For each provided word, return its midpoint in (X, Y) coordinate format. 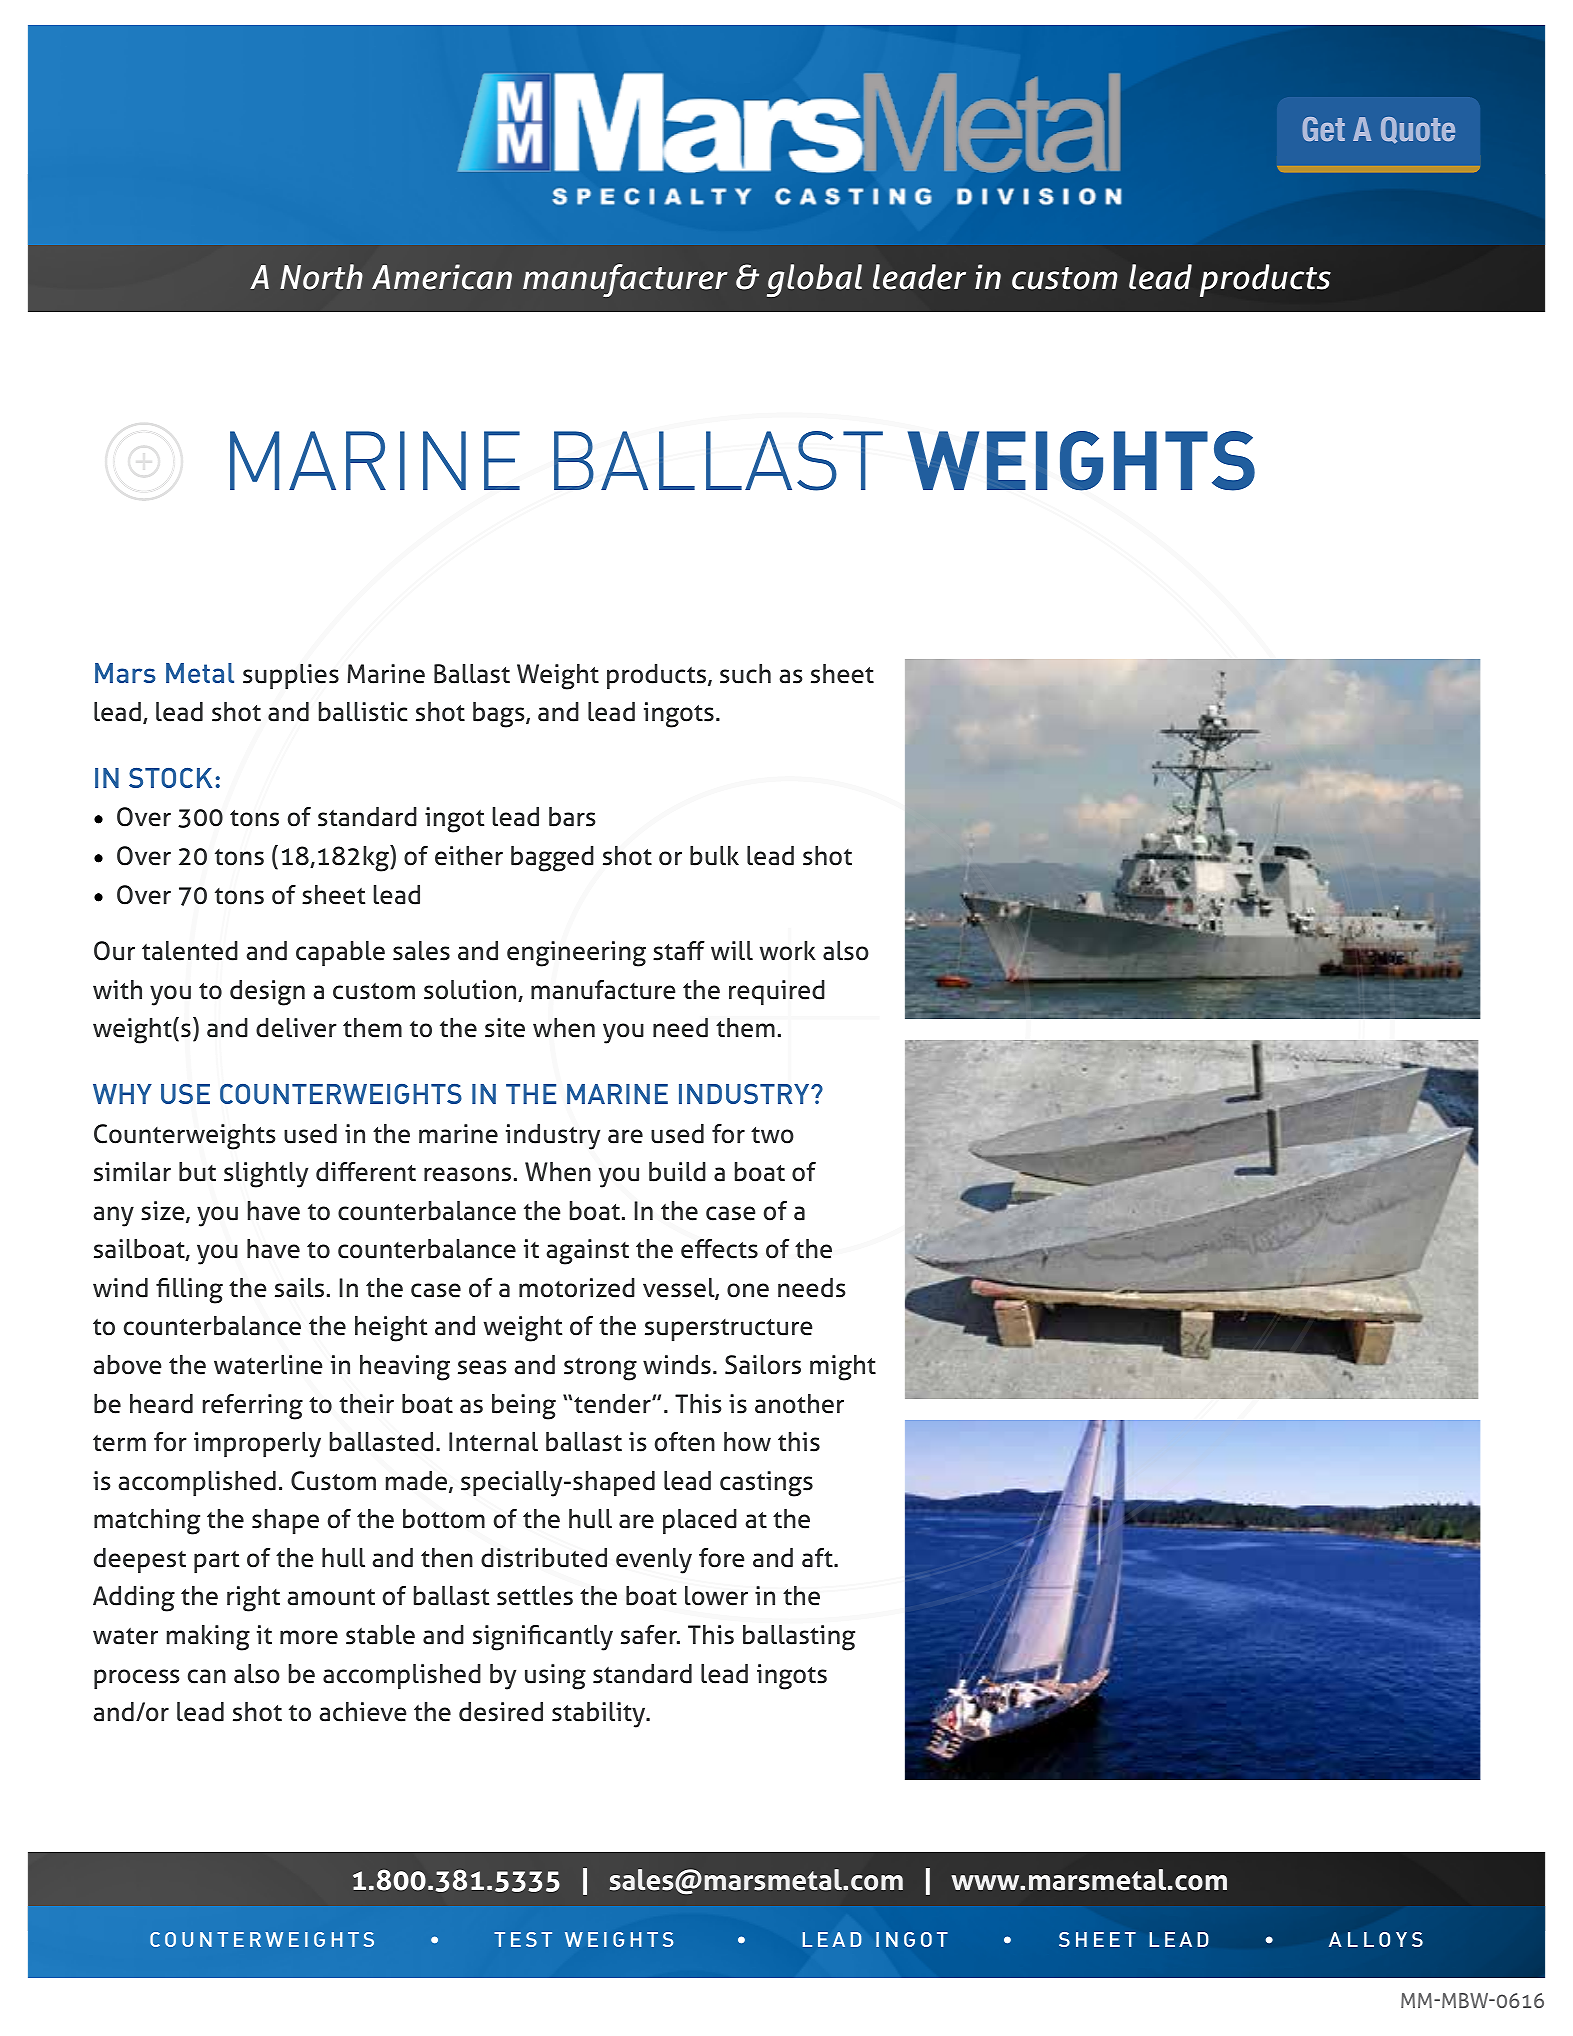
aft (818, 1558)
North (321, 277)
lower (716, 1596)
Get (1323, 129)
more (309, 1637)
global (814, 280)
